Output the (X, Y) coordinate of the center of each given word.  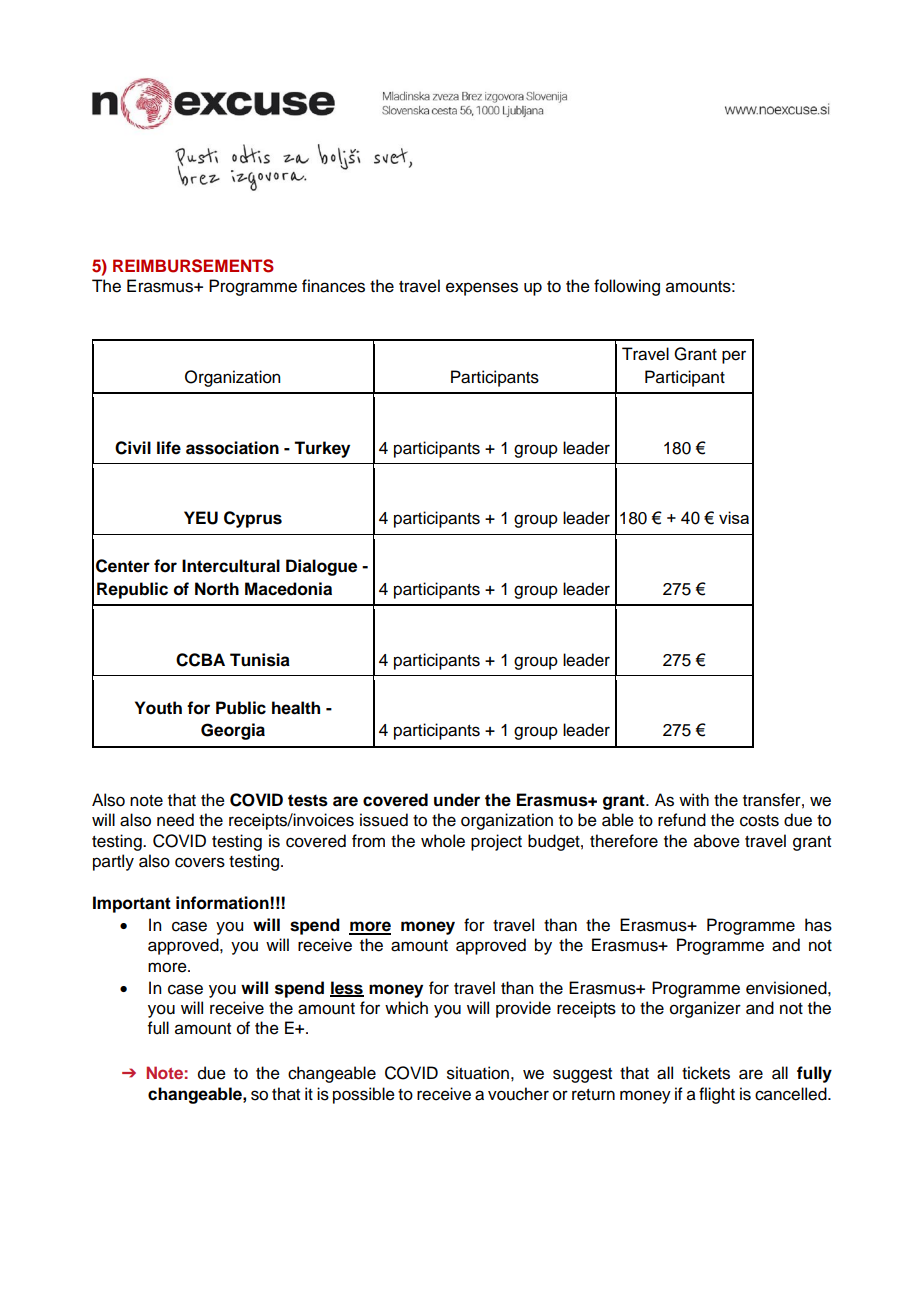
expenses (482, 289)
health (296, 708)
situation (478, 1073)
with (694, 799)
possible (364, 1095)
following (627, 287)
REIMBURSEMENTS (193, 266)
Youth (158, 708)
